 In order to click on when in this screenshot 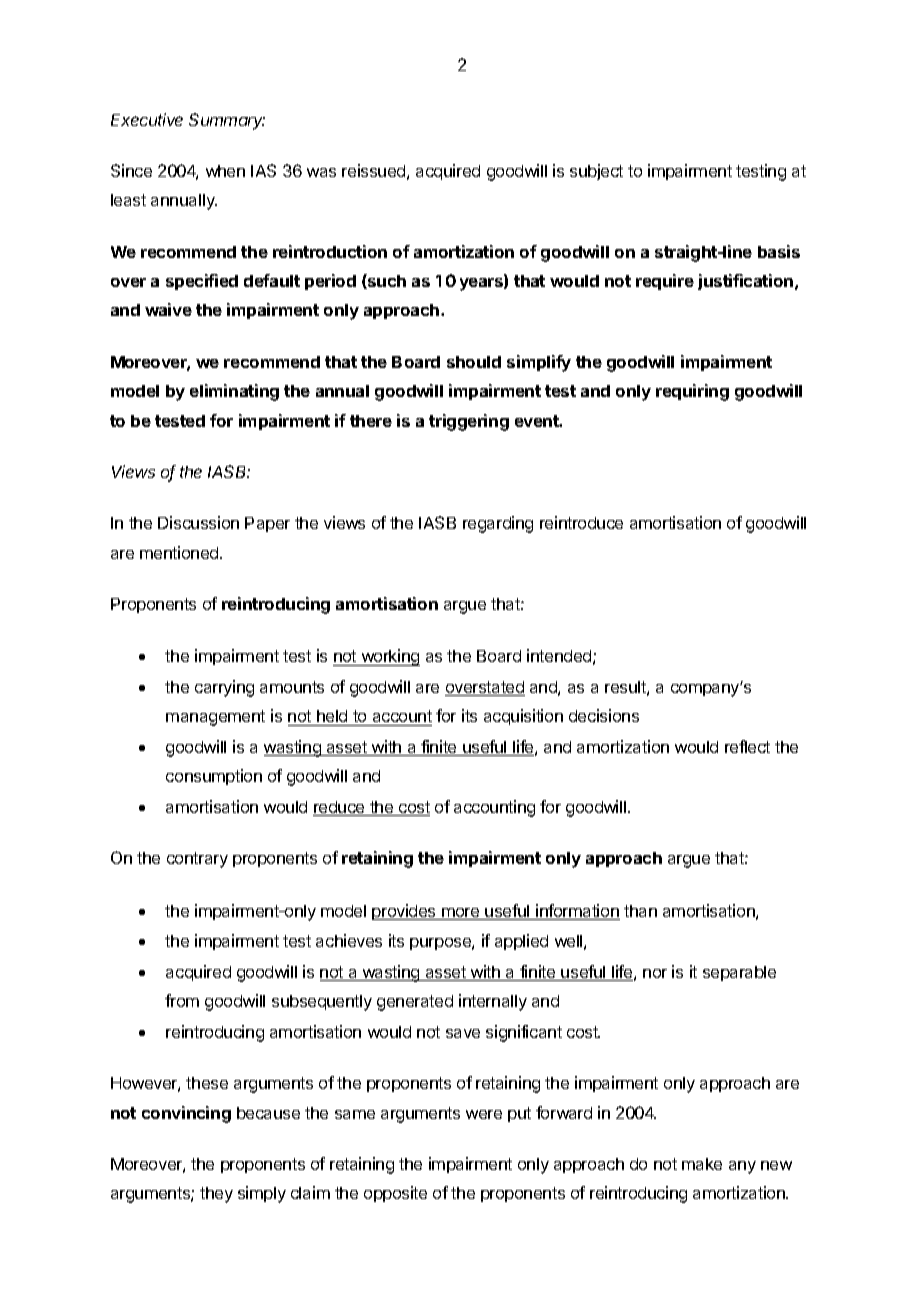, I will do `click(225, 171)`.
